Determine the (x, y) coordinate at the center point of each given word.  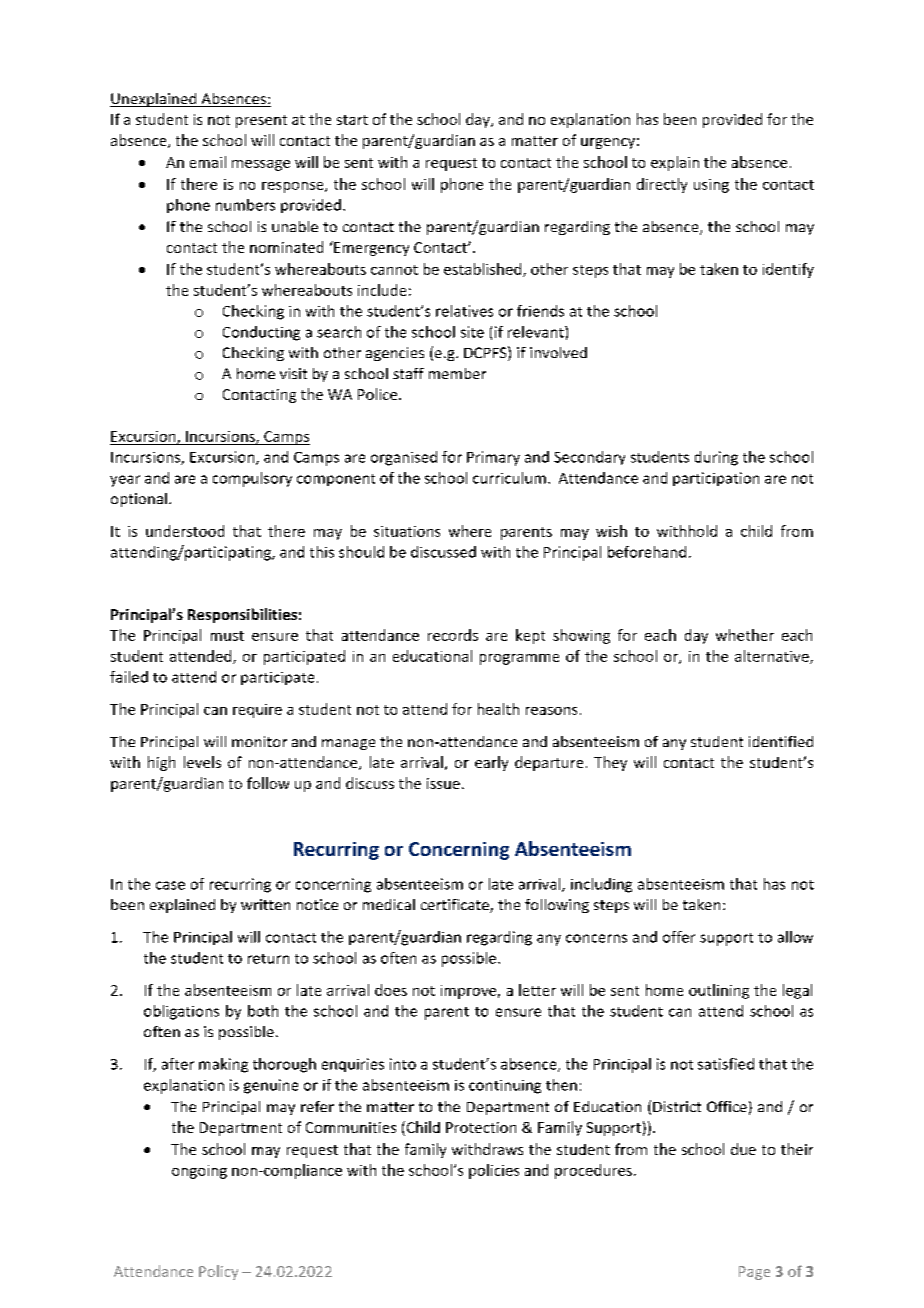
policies (494, 1171)
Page (754, 1273)
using (711, 186)
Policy (218, 1272)
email (208, 162)
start (352, 120)
